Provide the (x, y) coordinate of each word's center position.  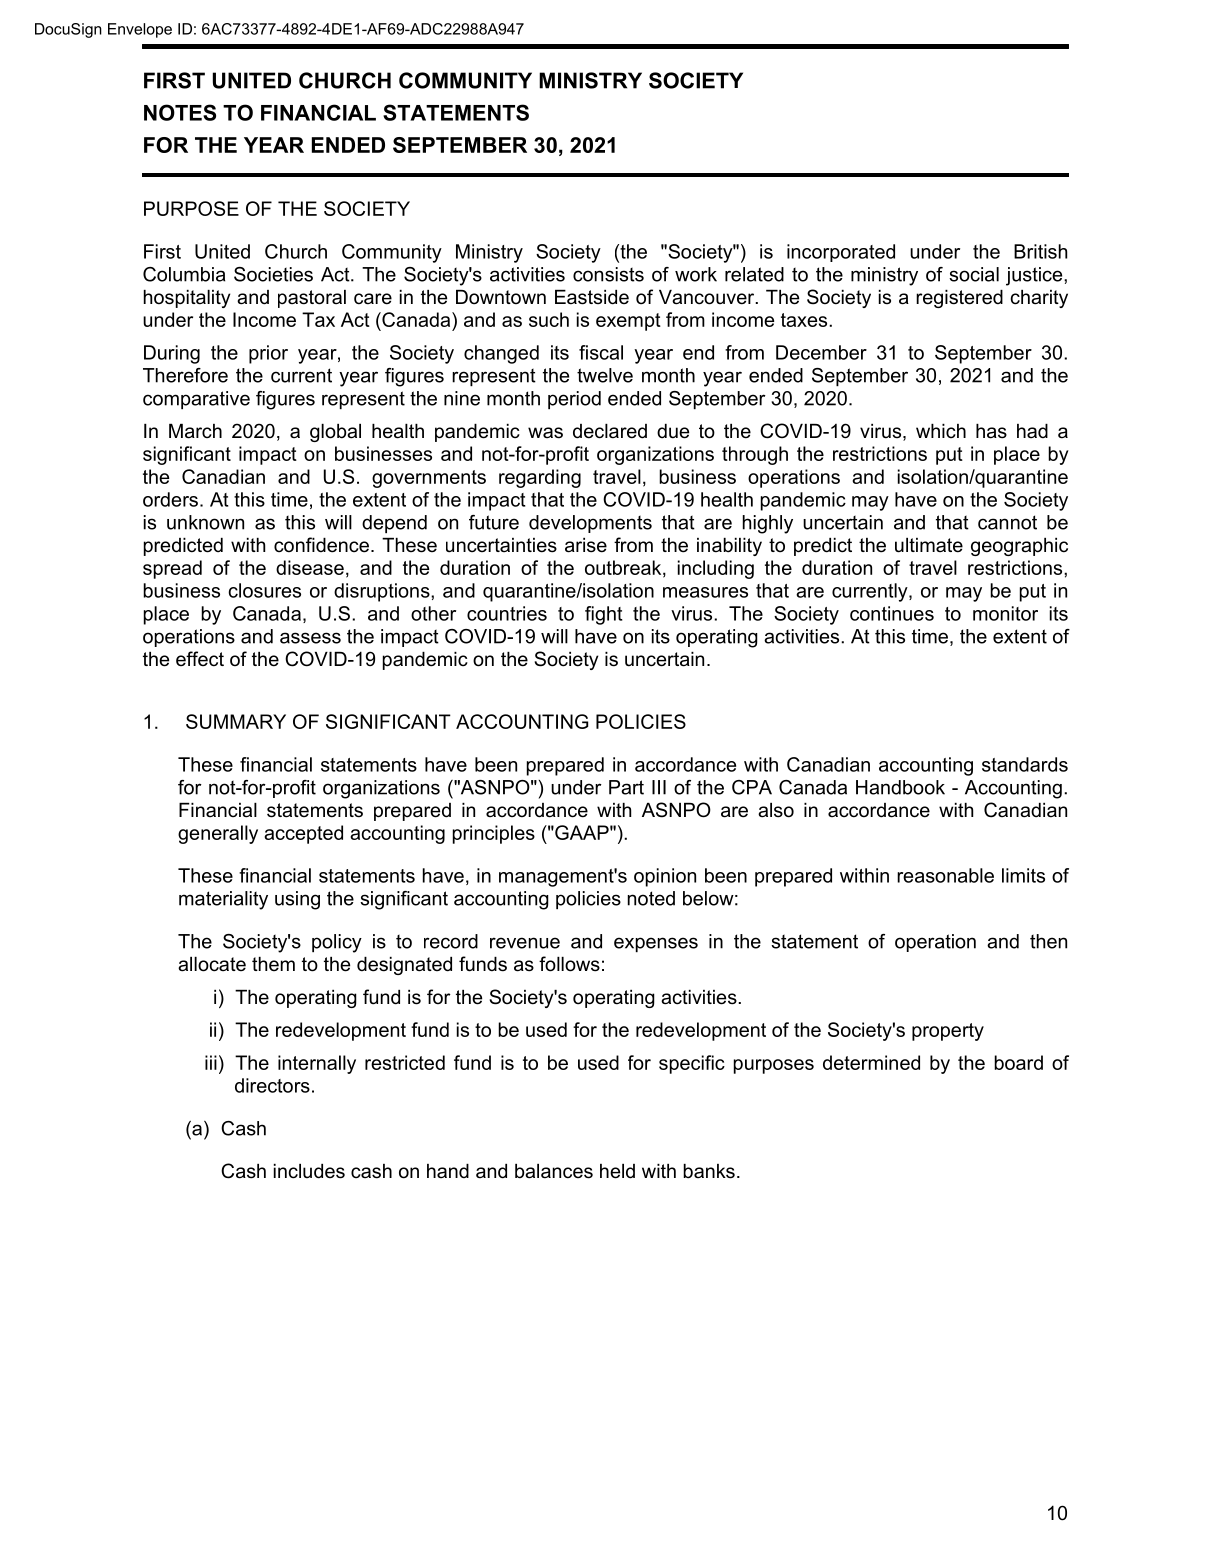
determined (871, 1062)
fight (604, 615)
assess (310, 638)
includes (309, 1171)
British (1040, 251)
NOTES (180, 112)
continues (892, 613)
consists (608, 274)
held (617, 1171)
